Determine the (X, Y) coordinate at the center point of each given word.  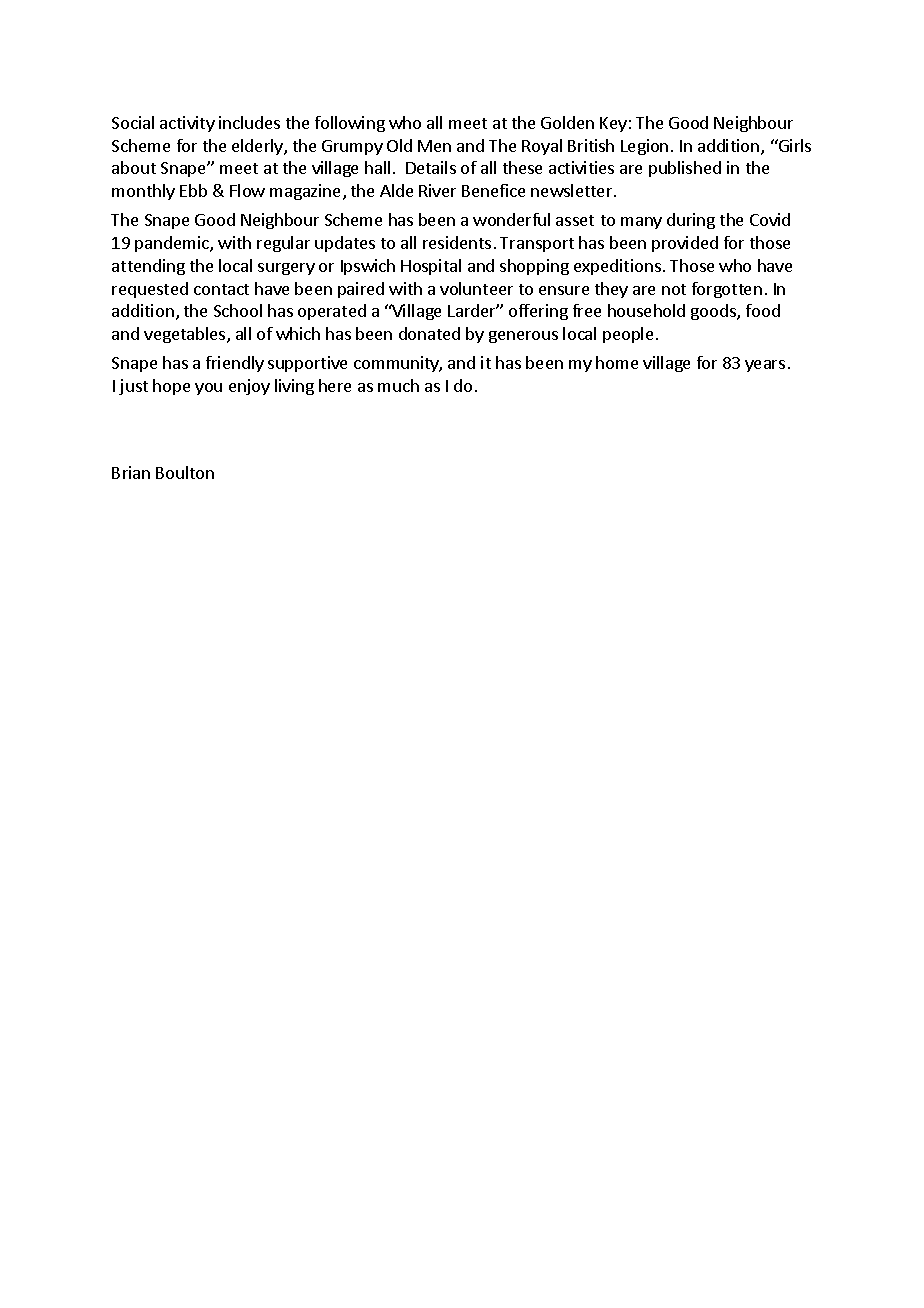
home (617, 362)
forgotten (727, 290)
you (208, 389)
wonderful (511, 219)
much (398, 385)
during (691, 221)
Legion (644, 147)
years (765, 366)
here (335, 385)
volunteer (476, 288)
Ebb (193, 190)
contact (221, 289)
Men (434, 146)
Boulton (185, 472)
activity (187, 124)
